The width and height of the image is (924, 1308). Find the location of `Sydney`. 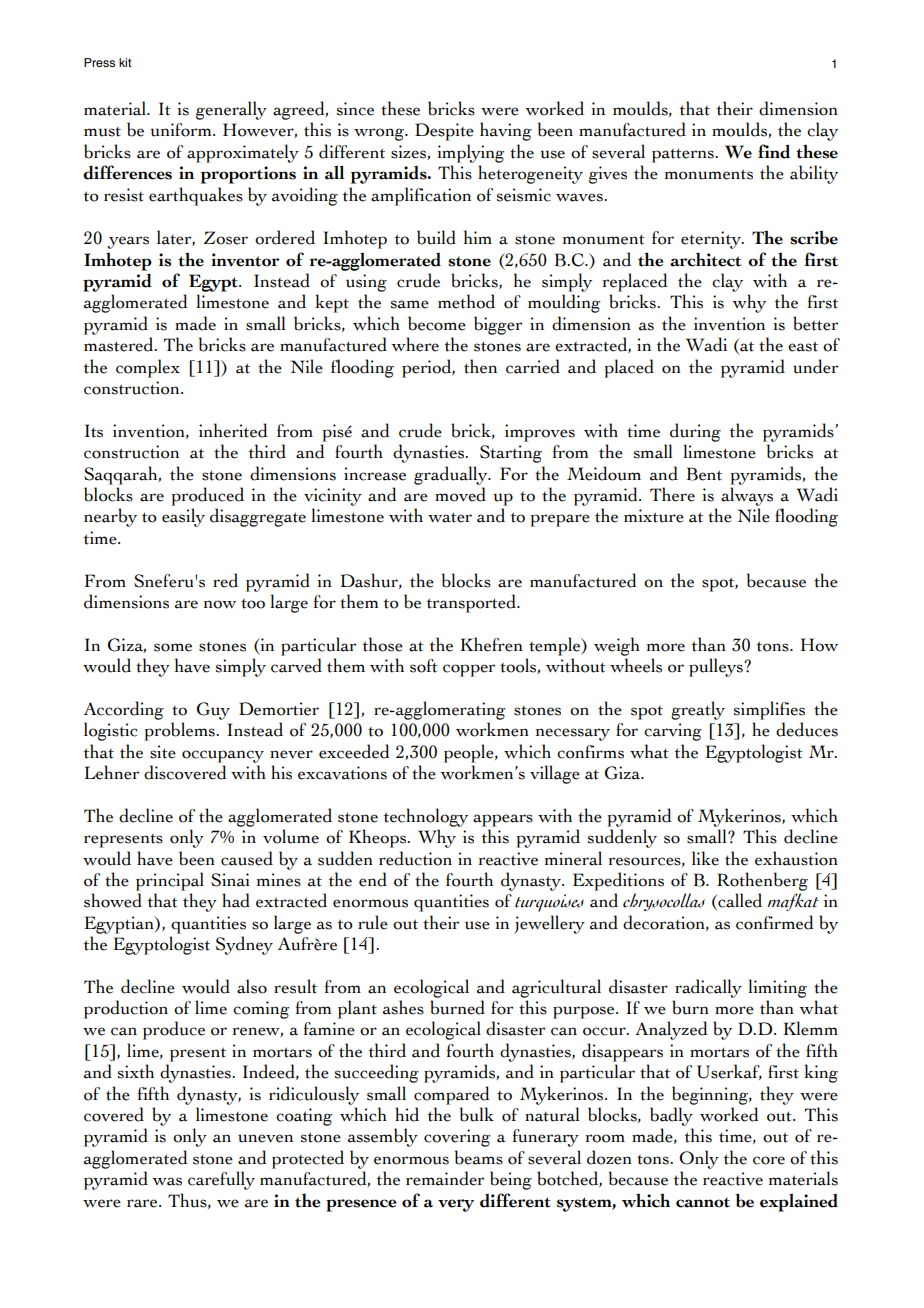

Sydney is located at coordinates (244, 945).
